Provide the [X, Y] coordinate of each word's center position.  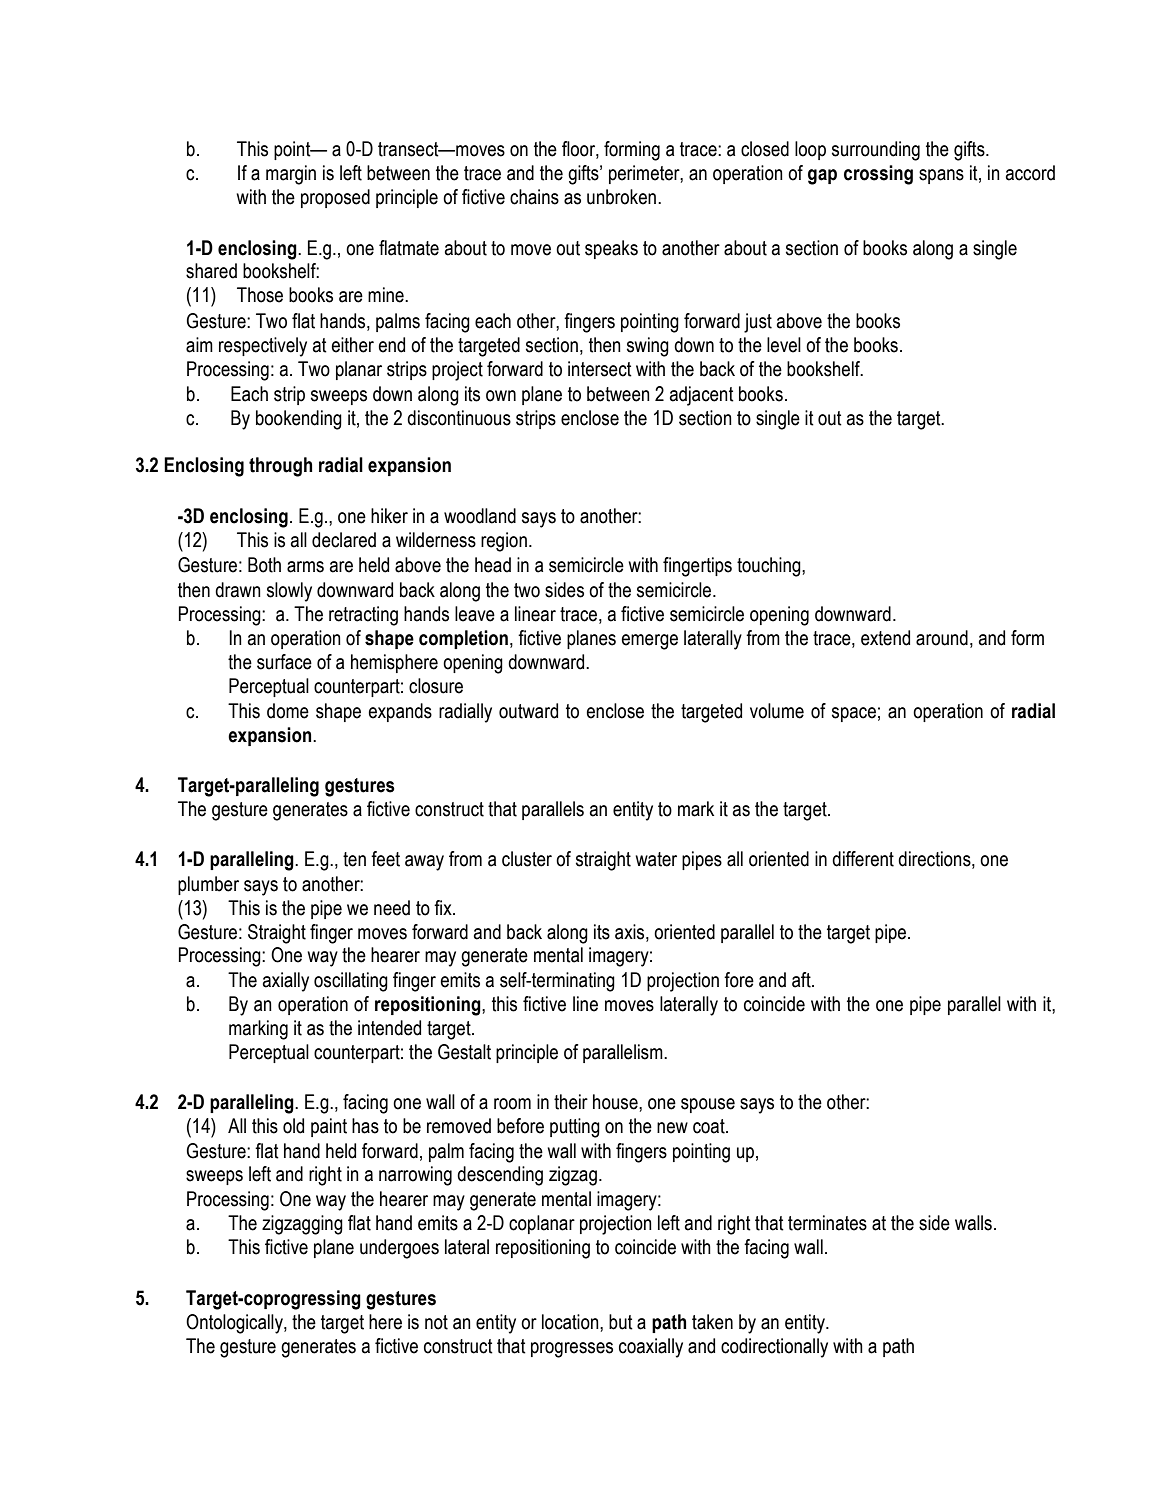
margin [291, 175]
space [854, 714]
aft [802, 980]
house [616, 1102]
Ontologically [235, 1324]
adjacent [702, 396]
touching [770, 567]
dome [288, 711]
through [280, 467]
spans [941, 176]
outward [528, 711]
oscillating [351, 982]
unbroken [621, 197]
